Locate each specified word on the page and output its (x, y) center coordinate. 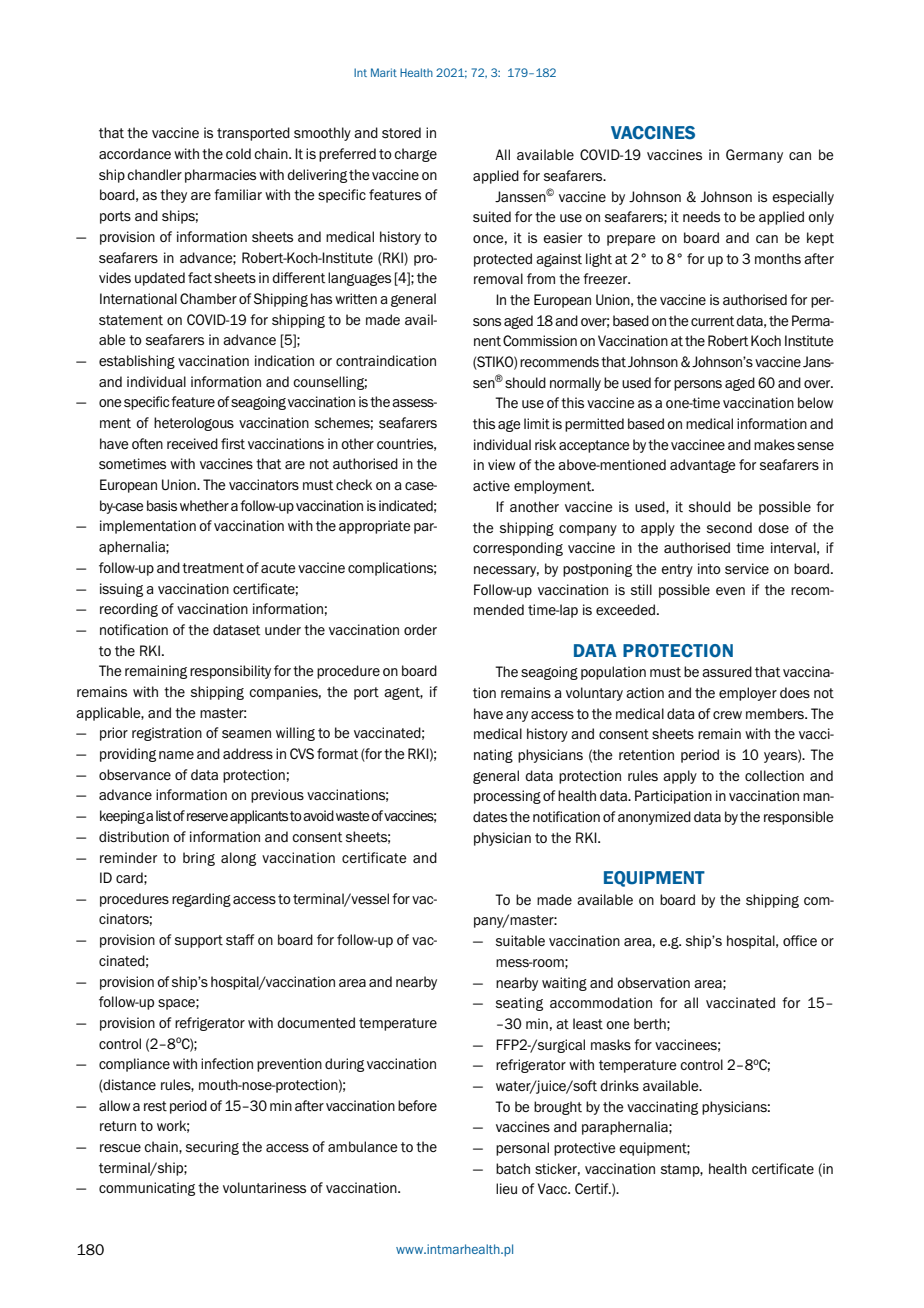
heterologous (194, 424)
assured (727, 671)
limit (537, 424)
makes (774, 444)
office (800, 940)
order (420, 629)
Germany (754, 156)
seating (519, 1004)
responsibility (230, 672)
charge (415, 155)
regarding (201, 900)
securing (212, 1148)
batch (513, 1169)
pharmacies (220, 176)
